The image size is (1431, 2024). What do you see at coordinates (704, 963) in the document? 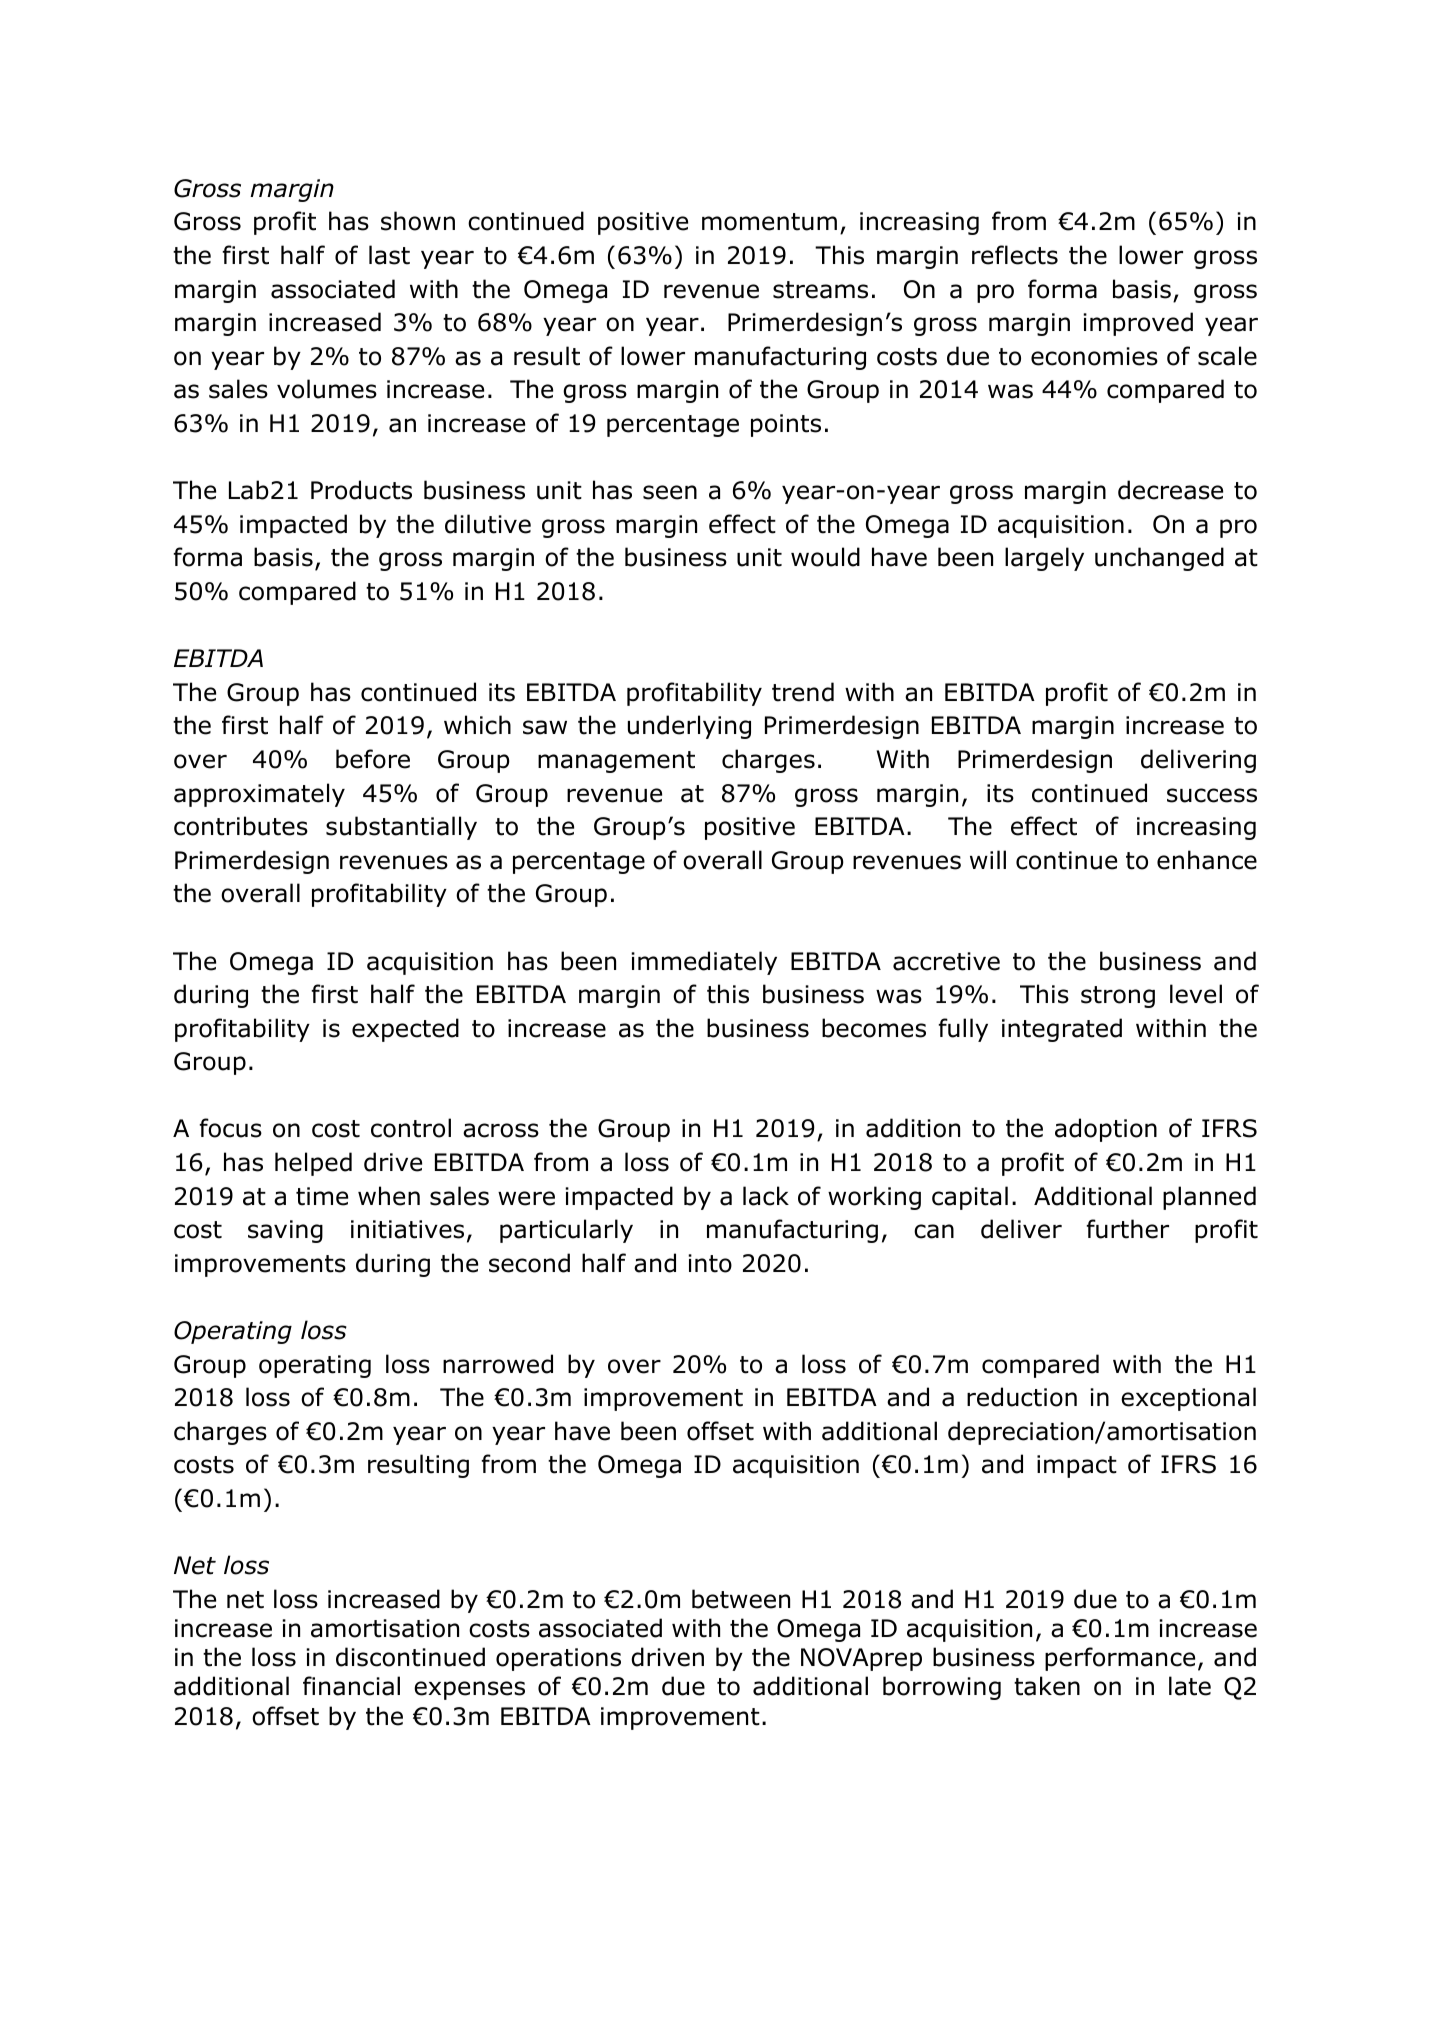
I see `immediately` at bounding box center [704, 963].
